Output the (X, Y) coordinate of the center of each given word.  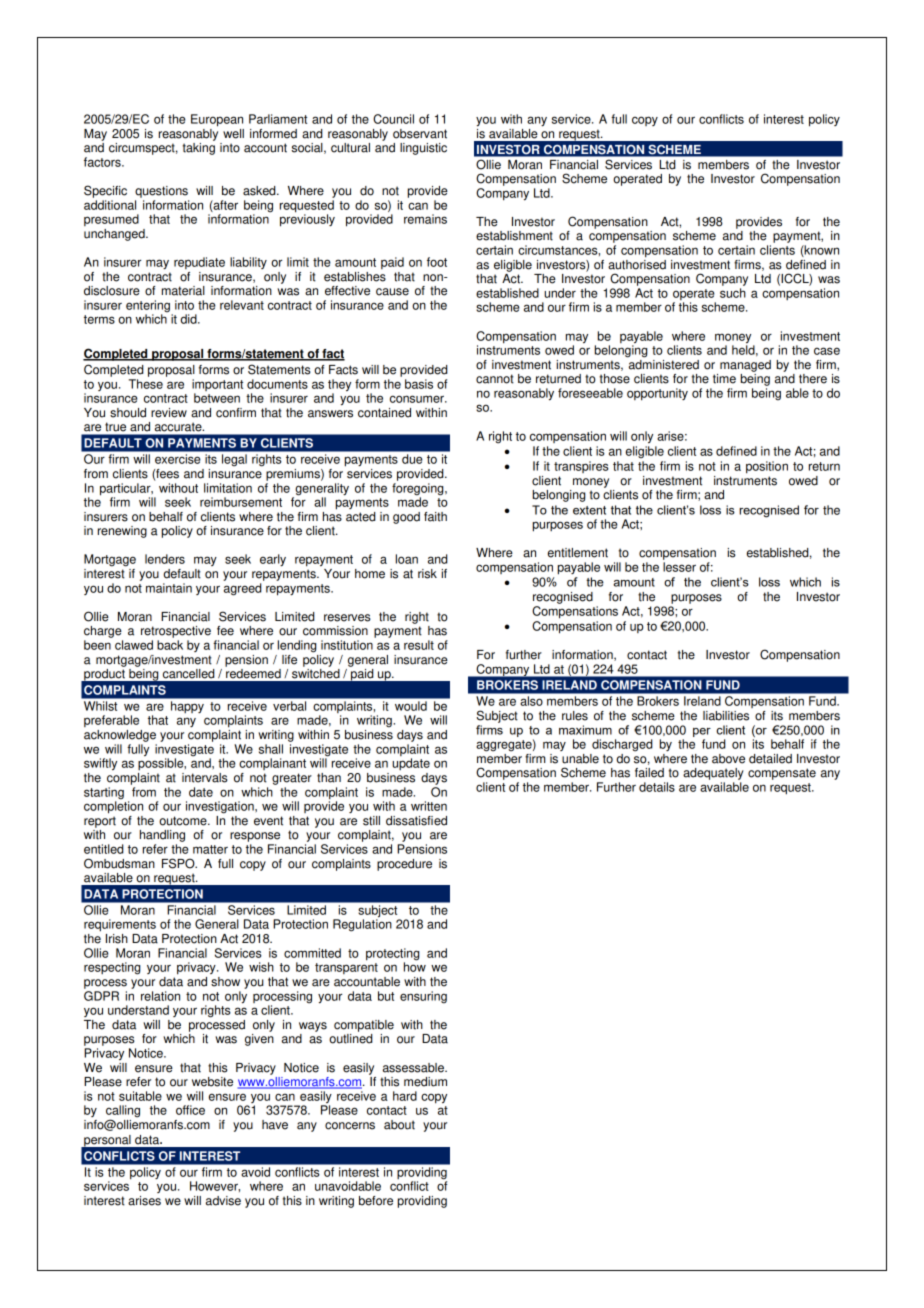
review (169, 413)
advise (223, 1201)
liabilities (726, 716)
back (170, 645)
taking (199, 149)
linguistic (423, 149)
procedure (404, 865)
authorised (637, 263)
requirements (120, 925)
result (419, 645)
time (724, 379)
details (657, 787)
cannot (495, 379)
